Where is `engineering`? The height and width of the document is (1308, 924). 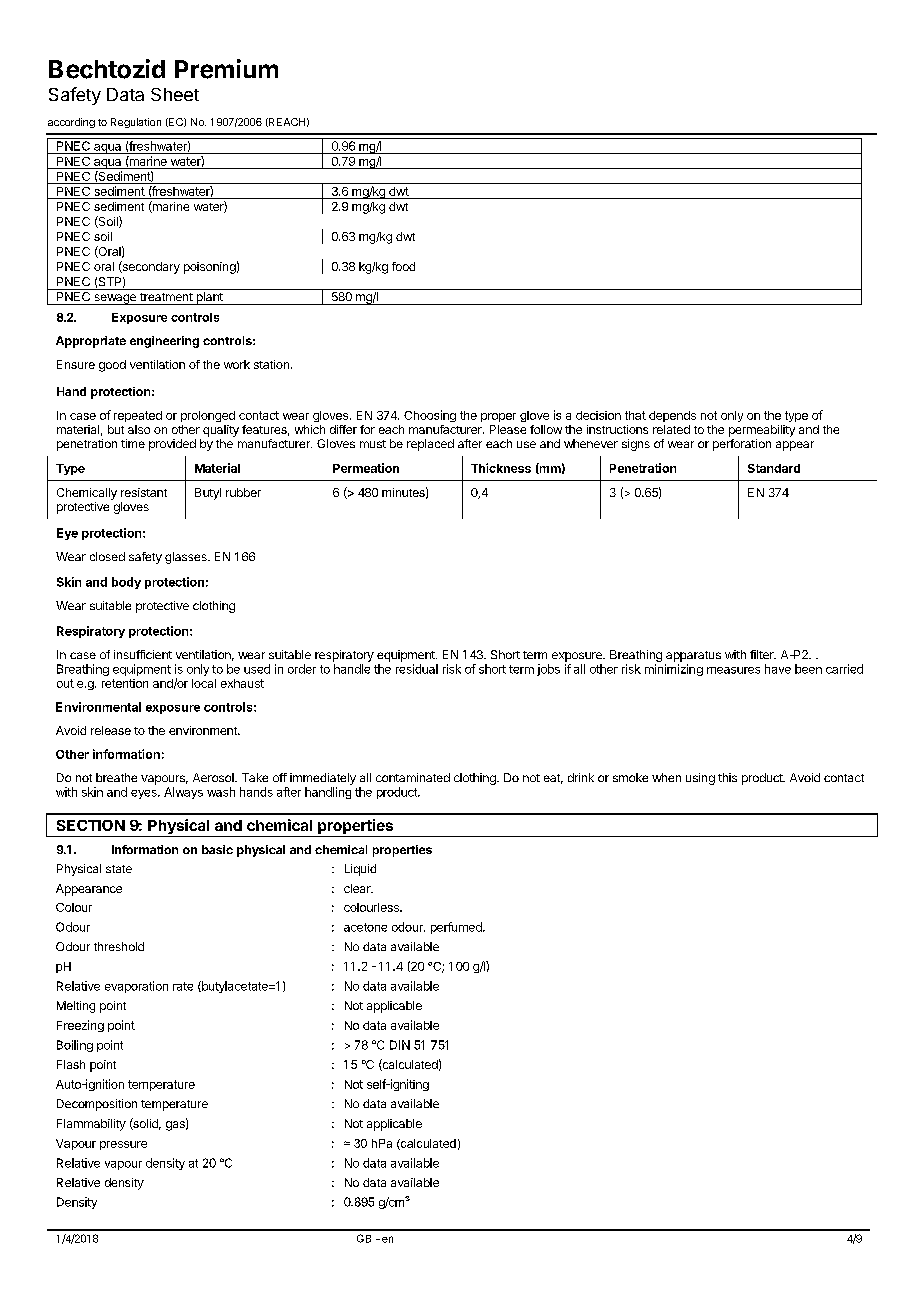
engineering is located at coordinates (164, 342).
